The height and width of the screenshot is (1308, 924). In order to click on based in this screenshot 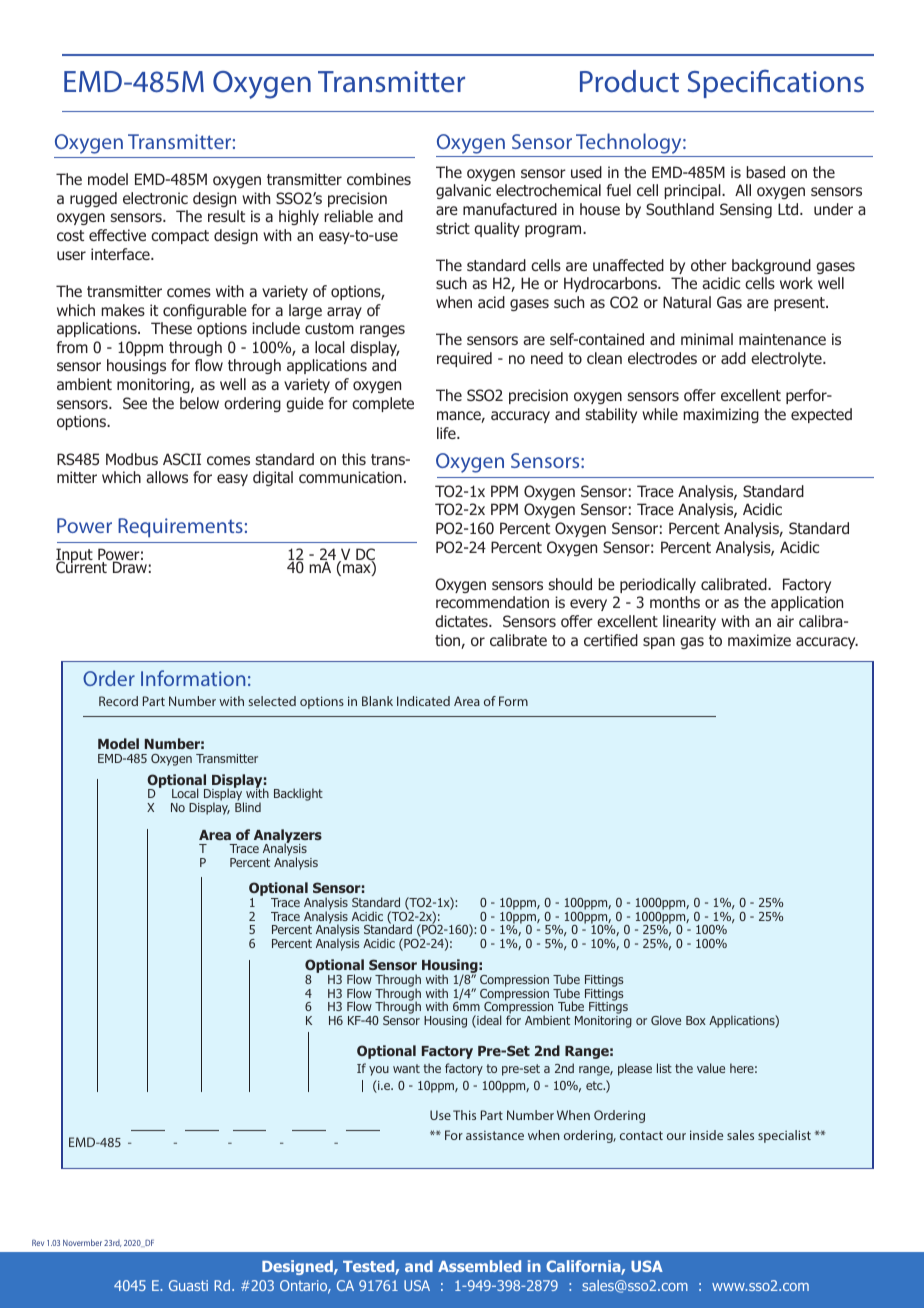, I will do `click(765, 172)`.
